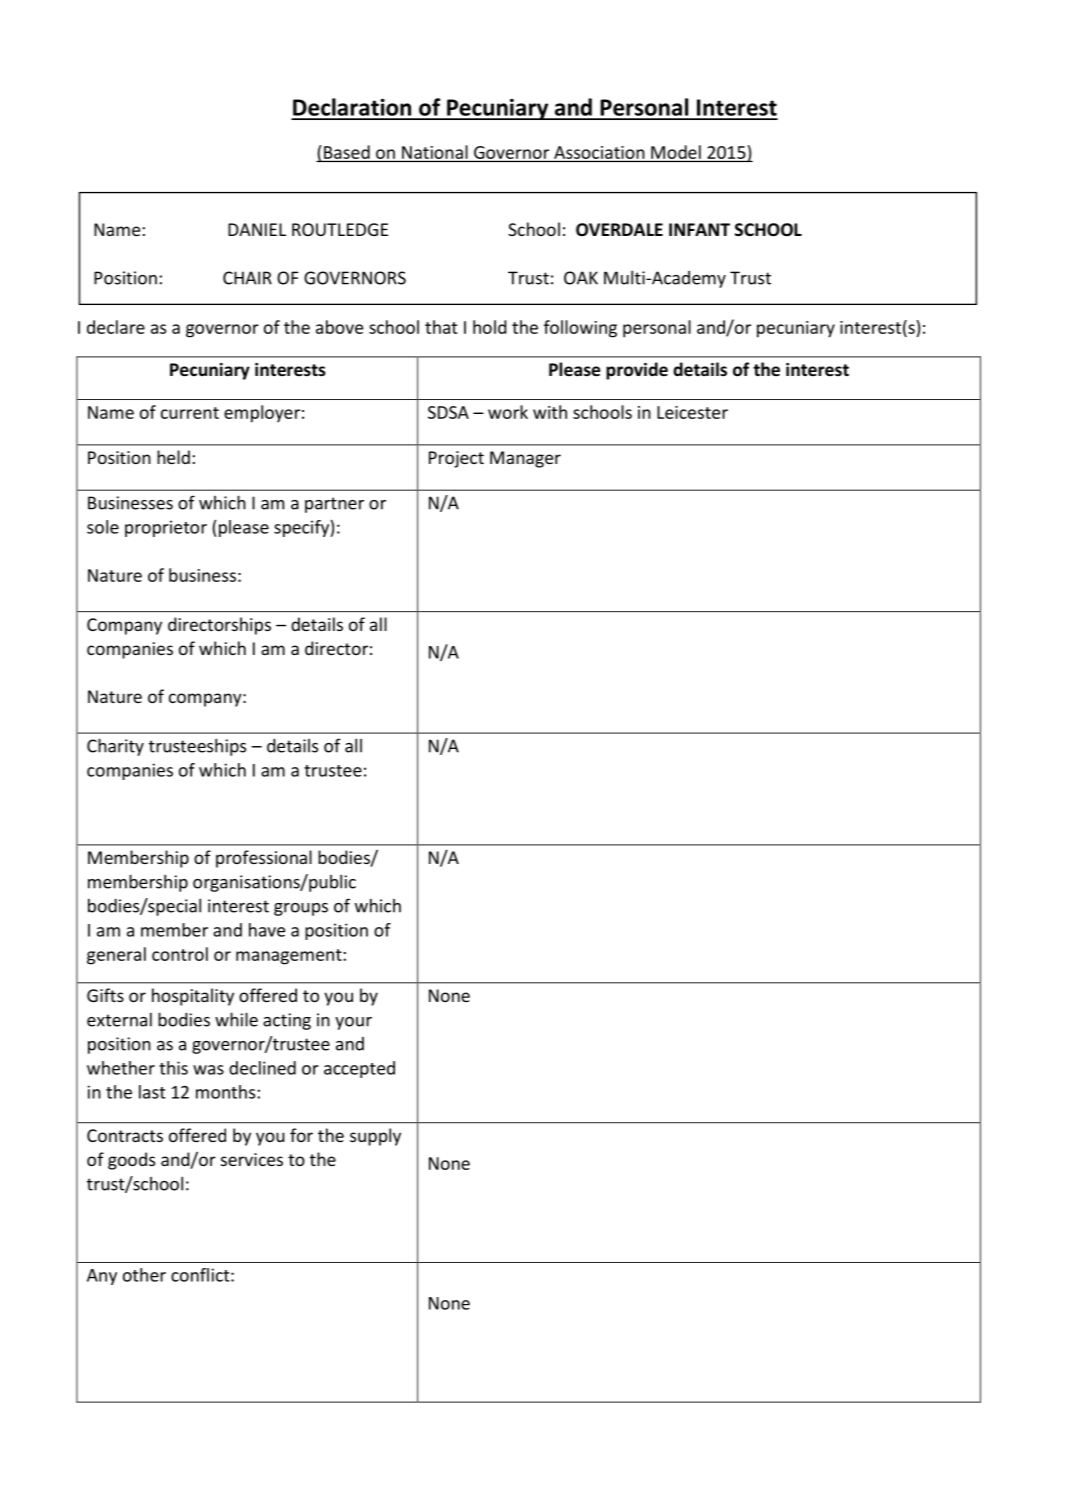 Image resolution: width=1069 pixels, height=1512 pixels. Describe the element at coordinates (692, 412) in the screenshot. I see `Leicester` at that location.
